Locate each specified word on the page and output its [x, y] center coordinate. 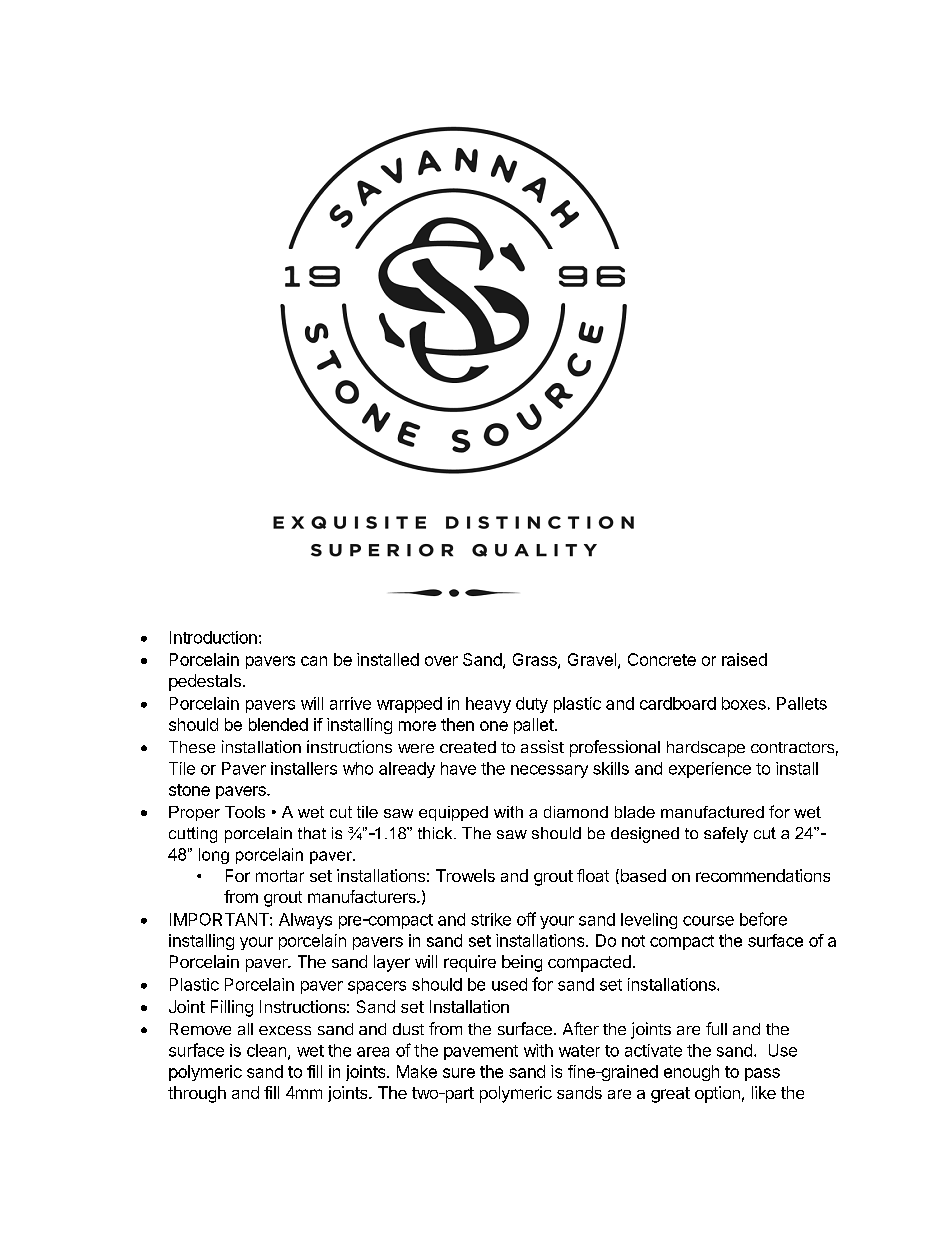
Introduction [213, 637]
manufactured [712, 812]
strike [491, 919]
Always [305, 921]
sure [459, 1073]
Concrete [662, 659]
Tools [245, 812]
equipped [453, 813]
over [441, 661]
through [197, 1094]
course [708, 921]
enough [691, 1073]
